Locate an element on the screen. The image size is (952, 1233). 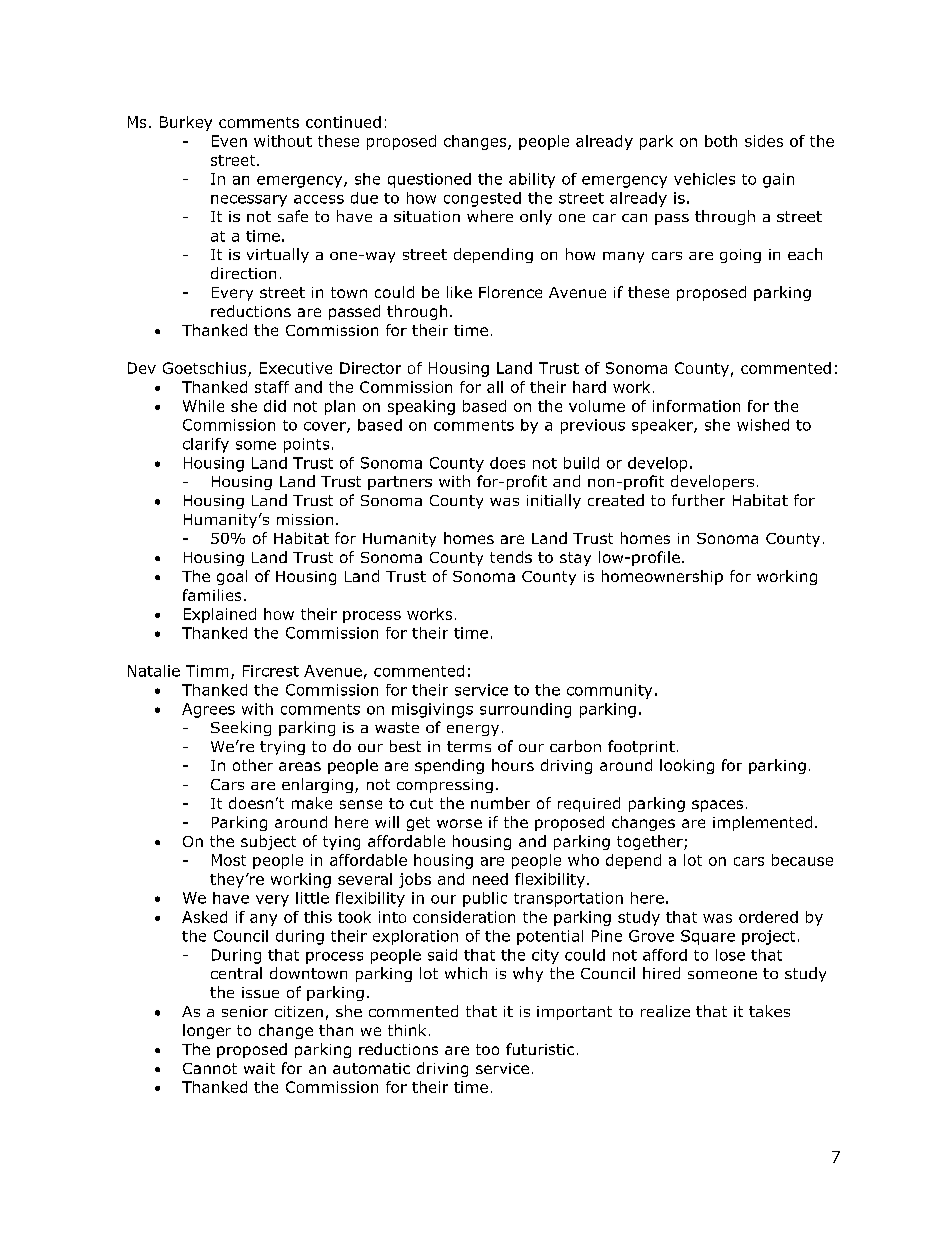
homeownership is located at coordinates (662, 577).
